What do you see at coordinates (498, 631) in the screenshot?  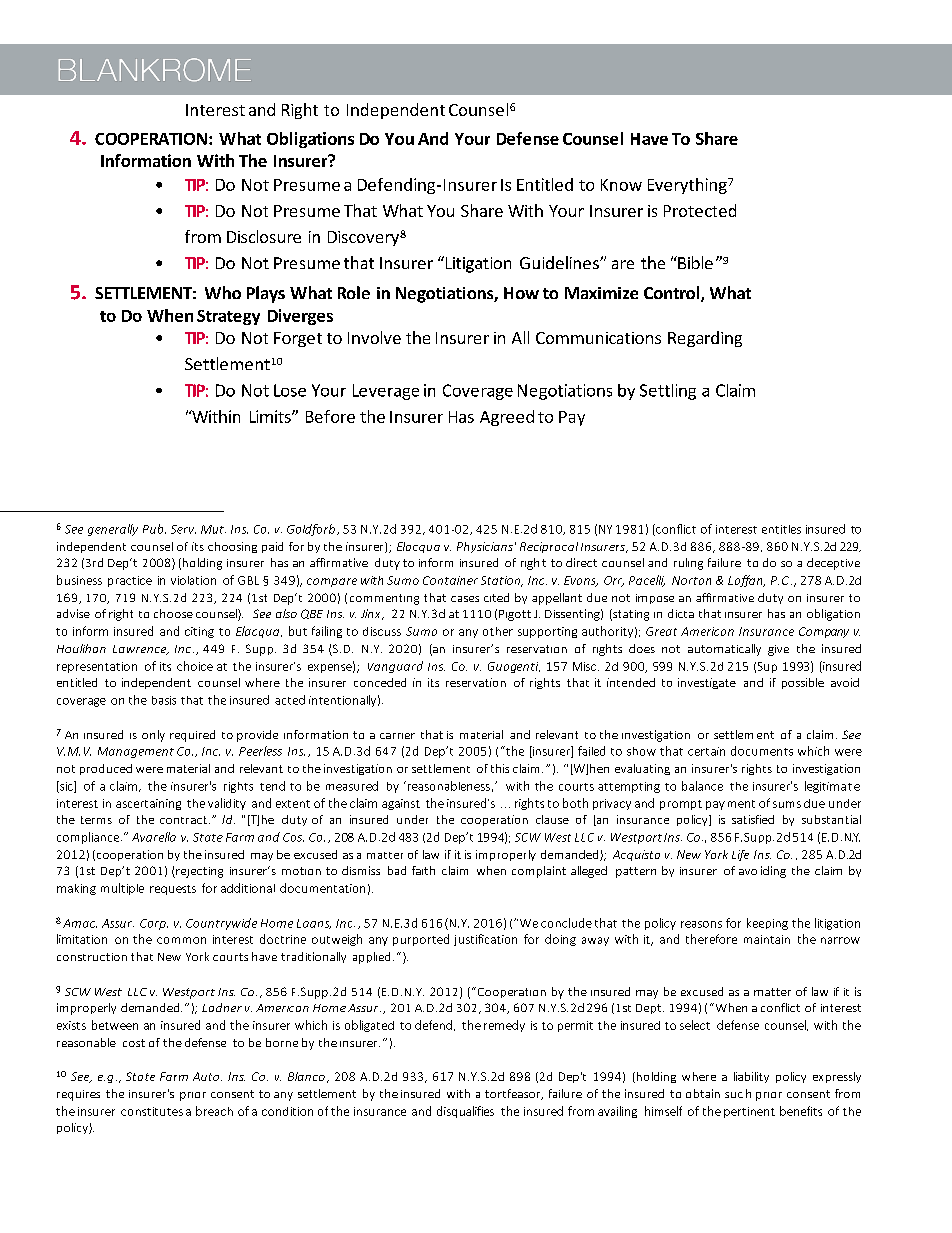 I see `other` at bounding box center [498, 631].
